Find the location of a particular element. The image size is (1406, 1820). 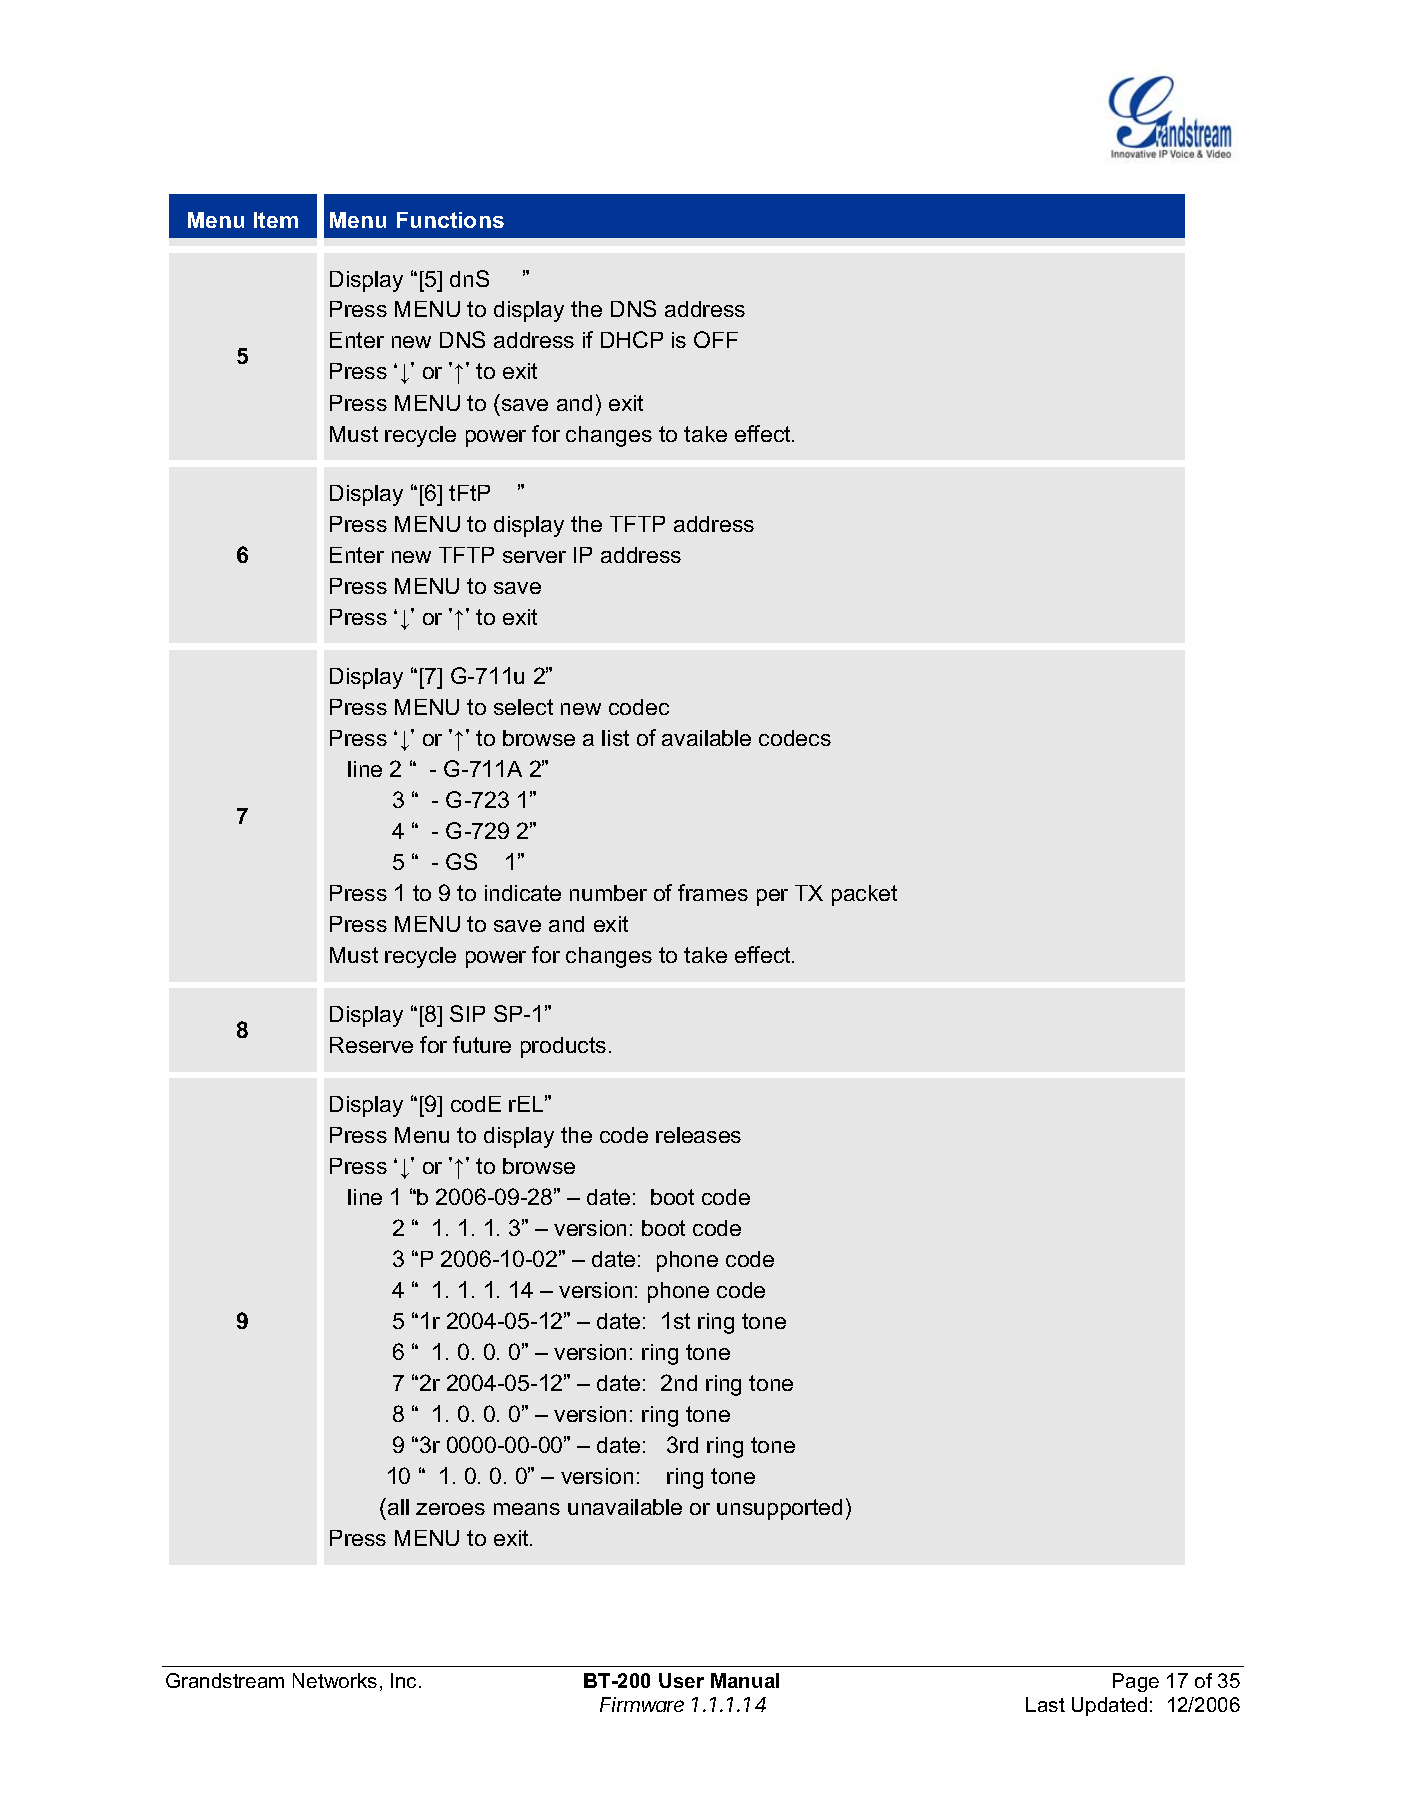

User is located at coordinates (681, 1680).
